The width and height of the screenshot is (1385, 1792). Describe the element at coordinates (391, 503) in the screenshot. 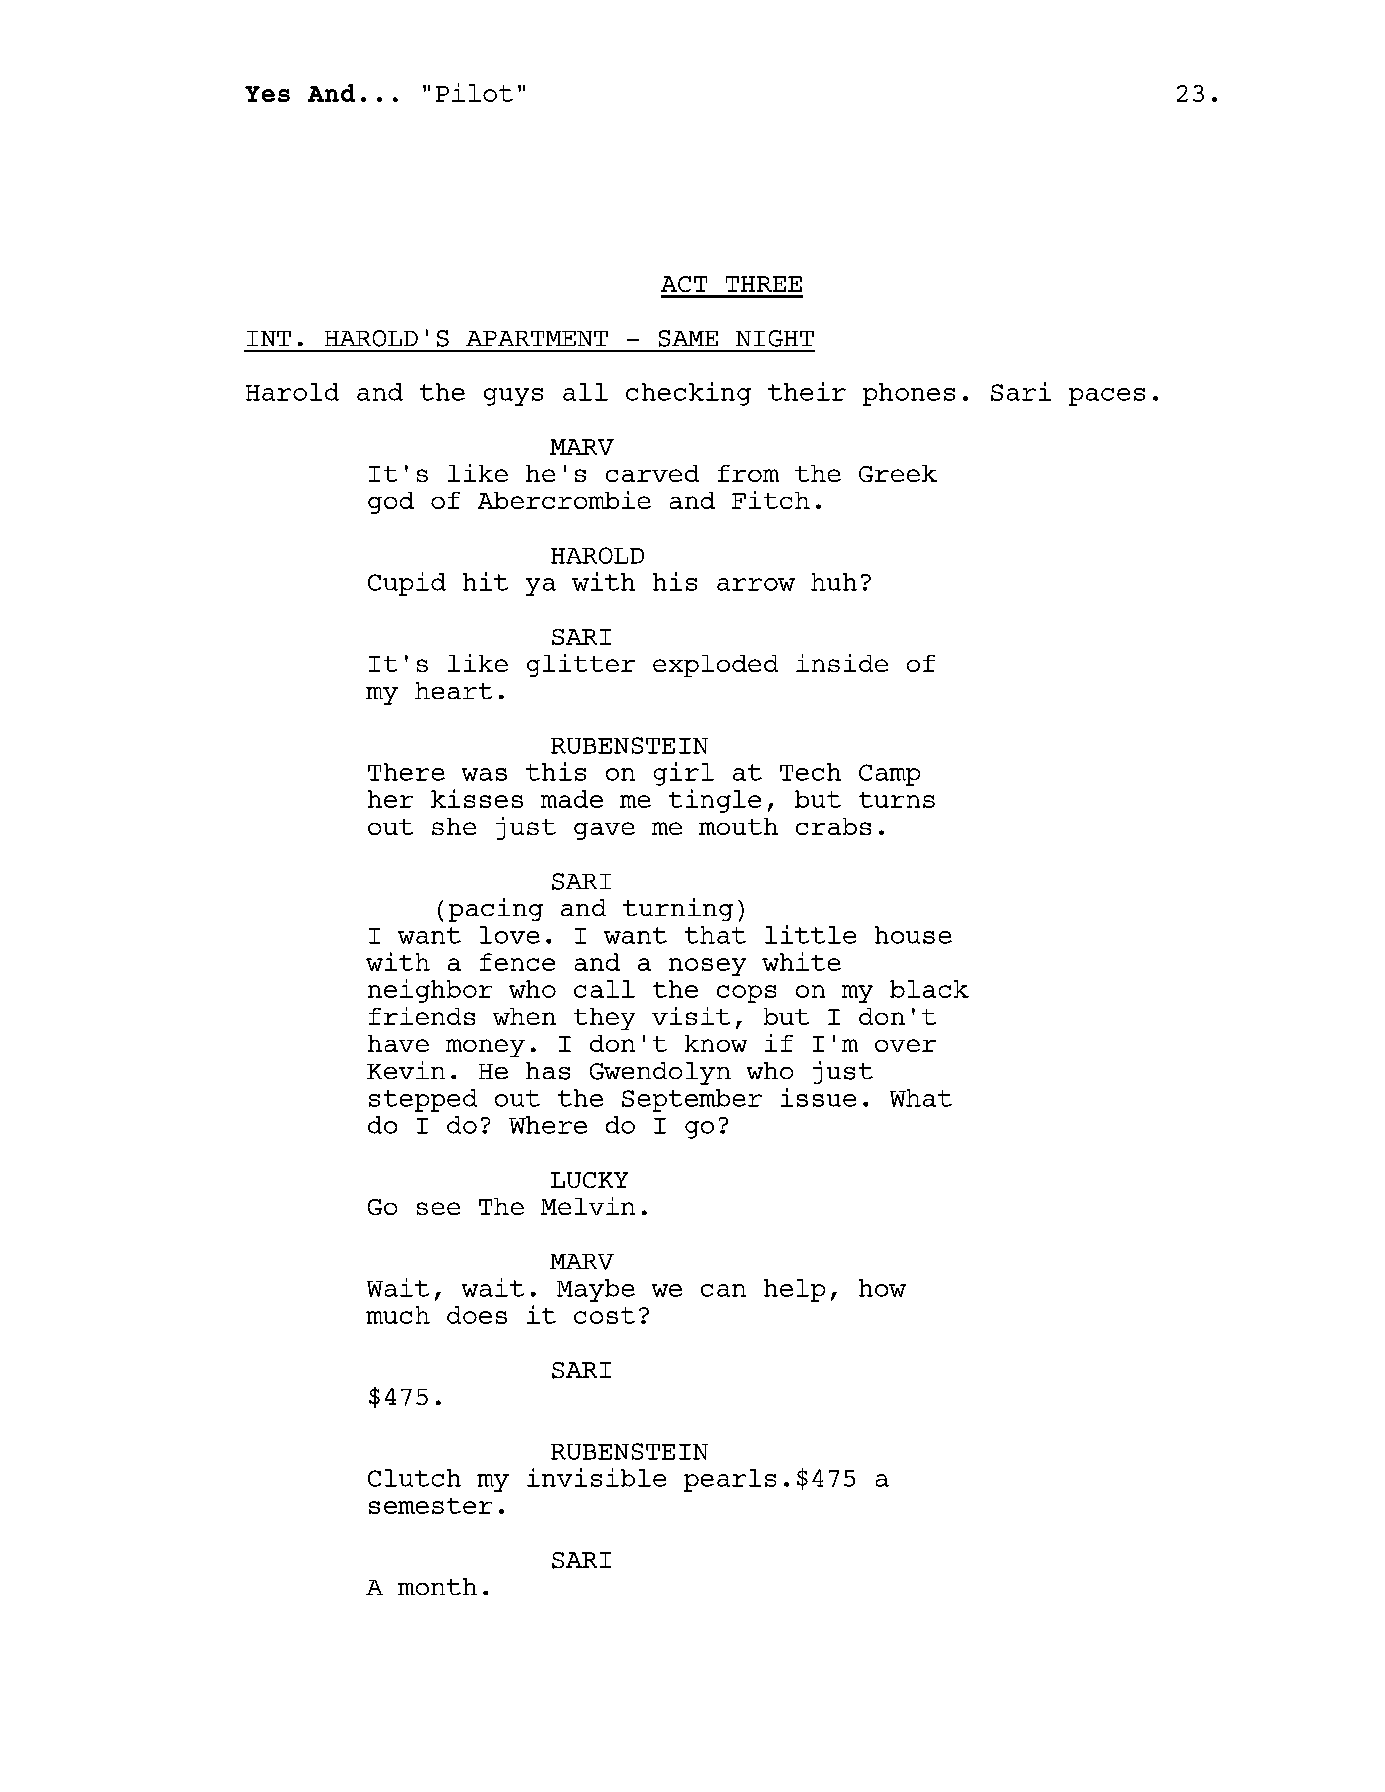

I see `god` at that location.
